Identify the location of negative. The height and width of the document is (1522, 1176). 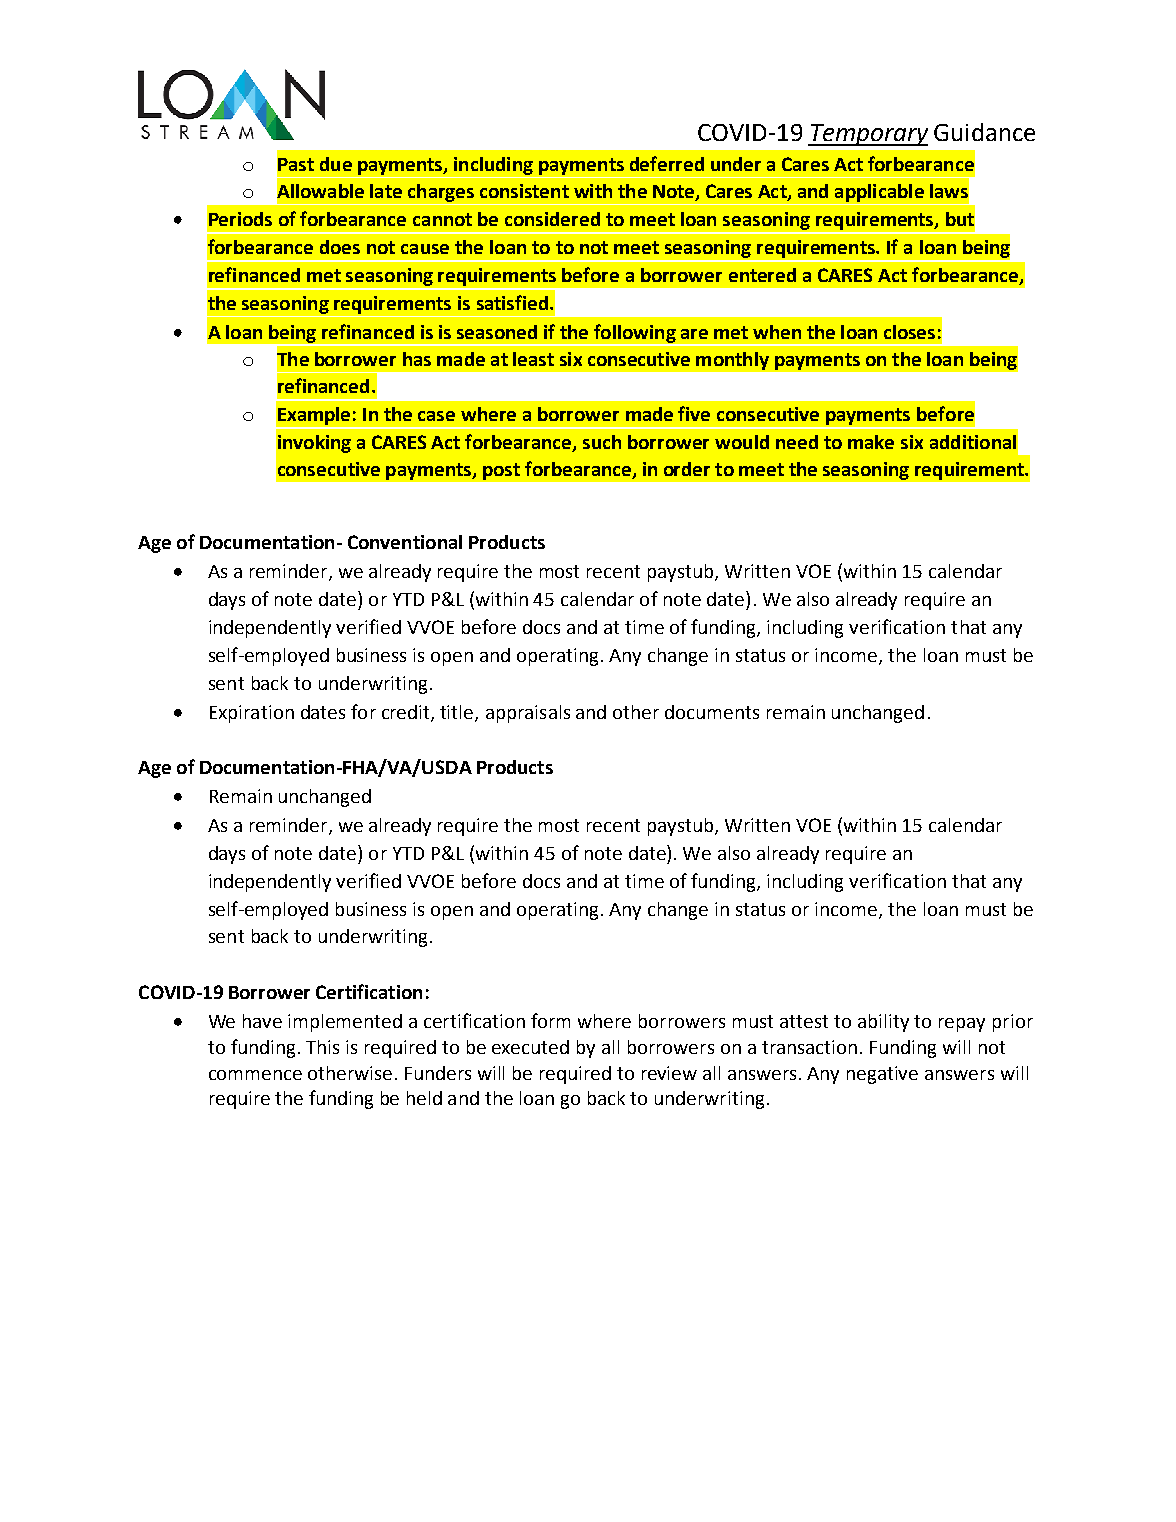
(882, 1075).
